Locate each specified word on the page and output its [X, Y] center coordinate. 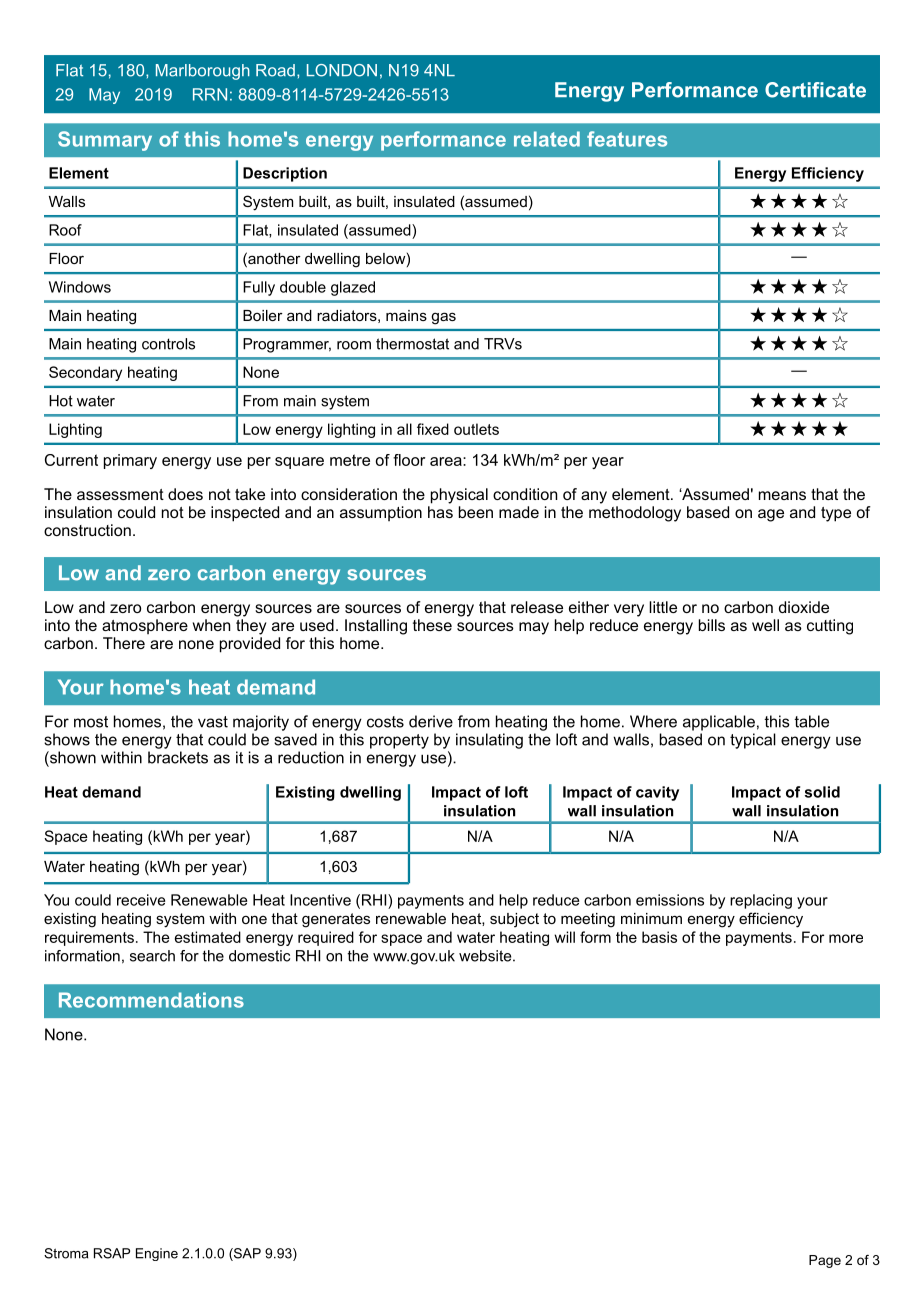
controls [168, 344]
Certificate [815, 90]
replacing [761, 901]
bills [712, 625]
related [547, 139]
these [432, 625]
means [782, 495]
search [152, 956]
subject [514, 920]
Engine [157, 1254]
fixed [433, 429]
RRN [210, 94]
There [124, 643]
